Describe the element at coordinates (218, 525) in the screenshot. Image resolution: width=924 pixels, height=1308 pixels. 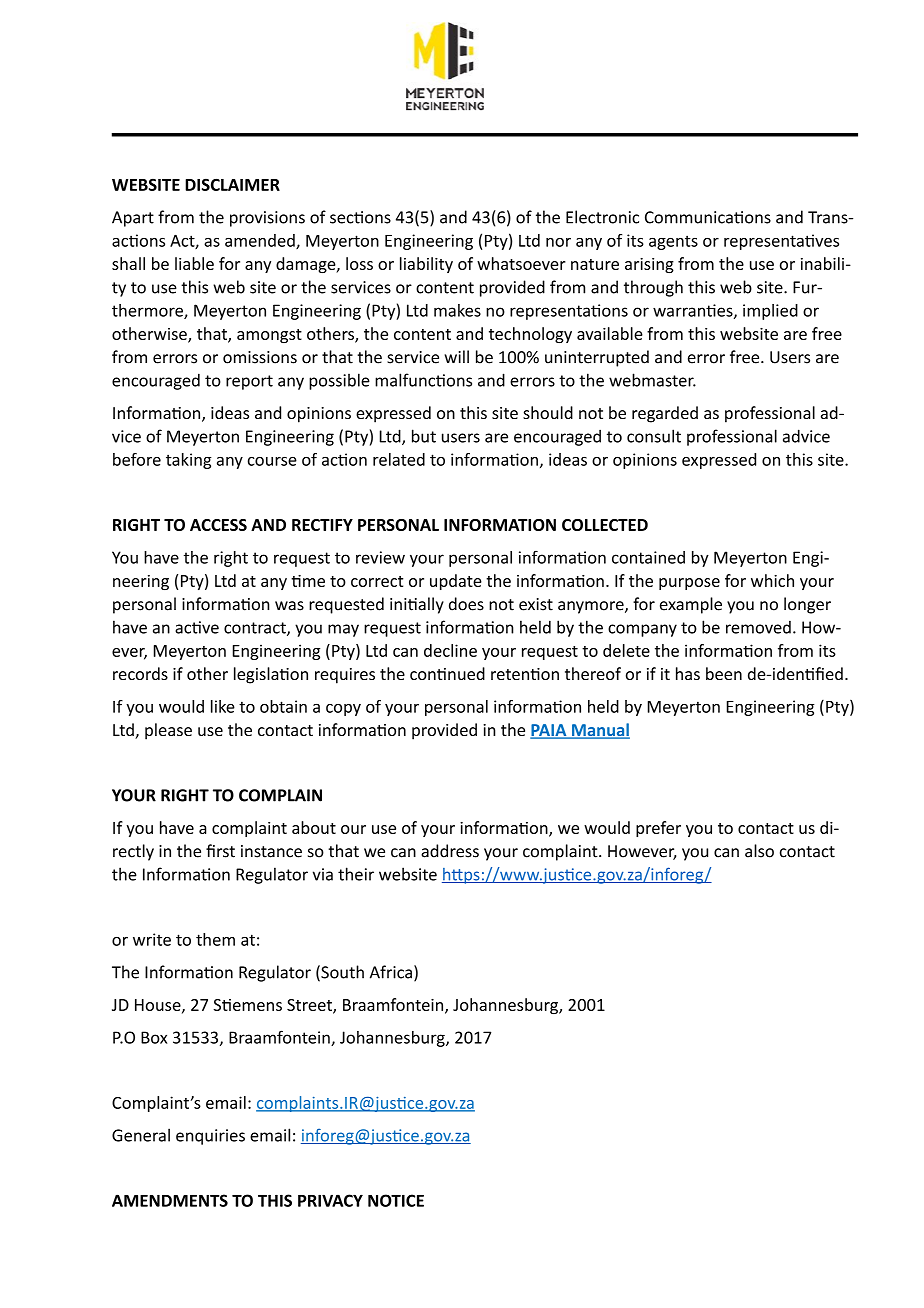
I see `ACCESS` at that location.
